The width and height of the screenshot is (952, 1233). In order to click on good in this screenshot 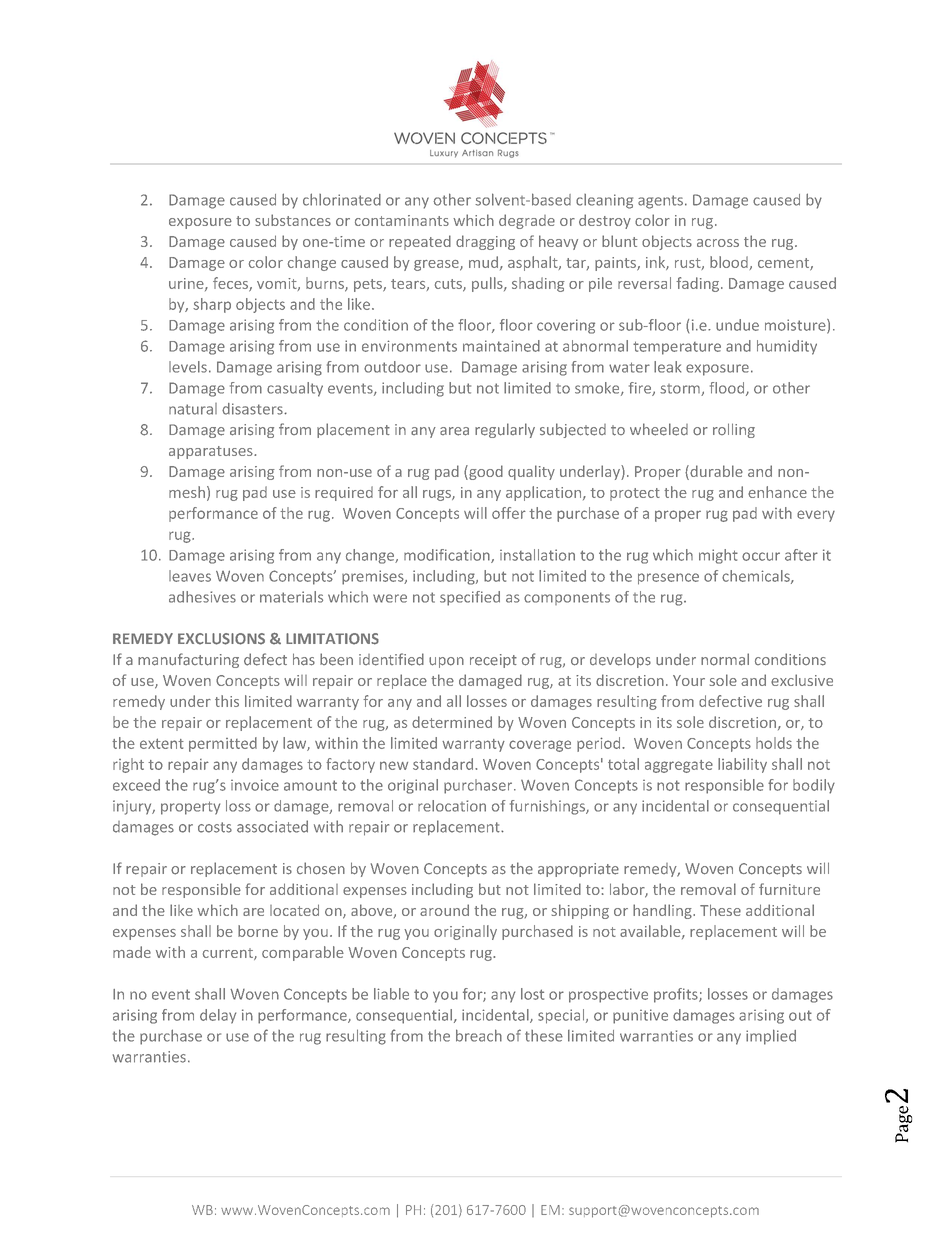, I will do `click(485, 472)`.
